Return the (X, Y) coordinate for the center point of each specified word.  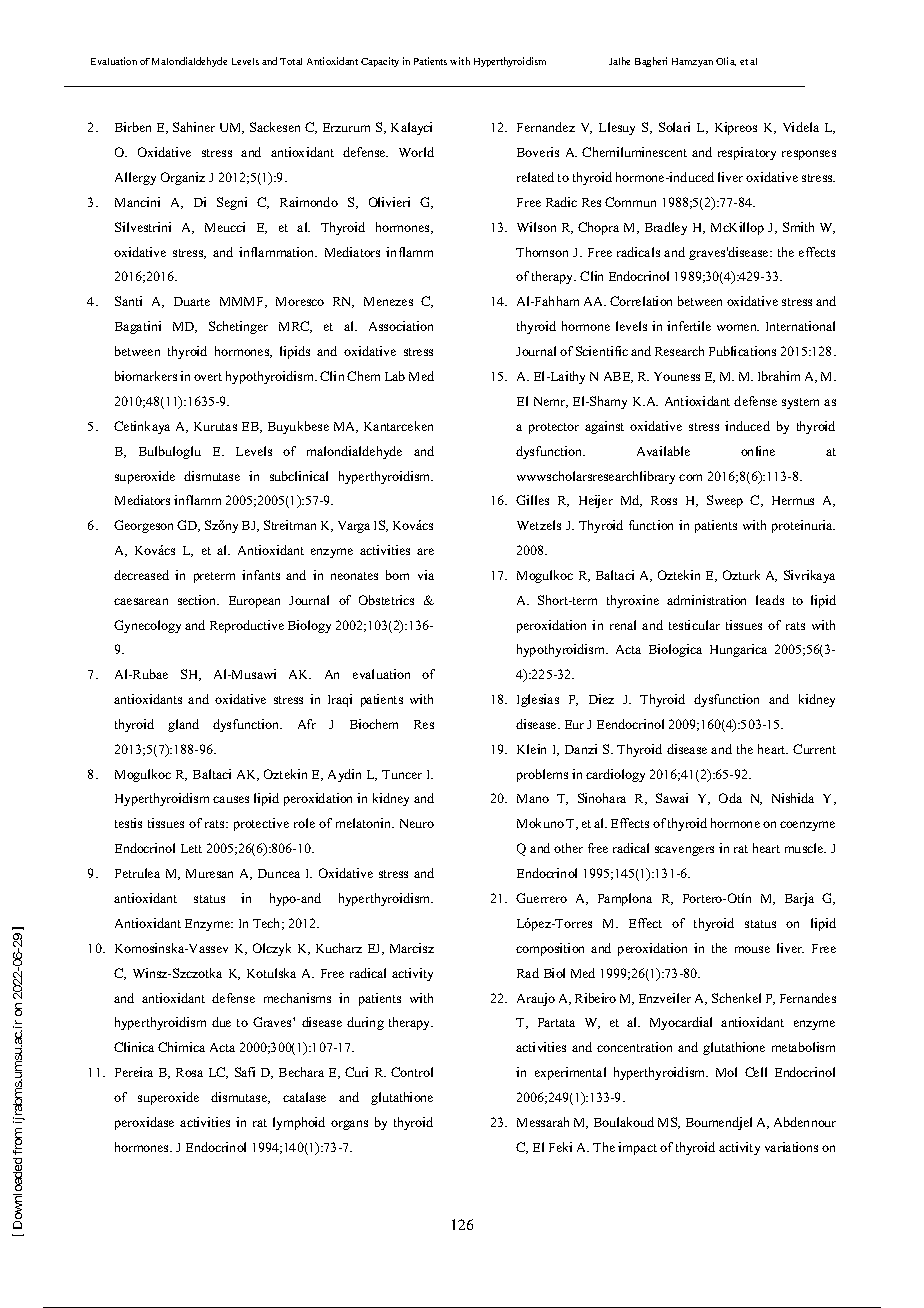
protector (554, 428)
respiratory (747, 153)
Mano (533, 798)
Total (291, 61)
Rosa (189, 1072)
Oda (730, 798)
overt (208, 377)
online (758, 451)
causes (231, 799)
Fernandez (546, 127)
